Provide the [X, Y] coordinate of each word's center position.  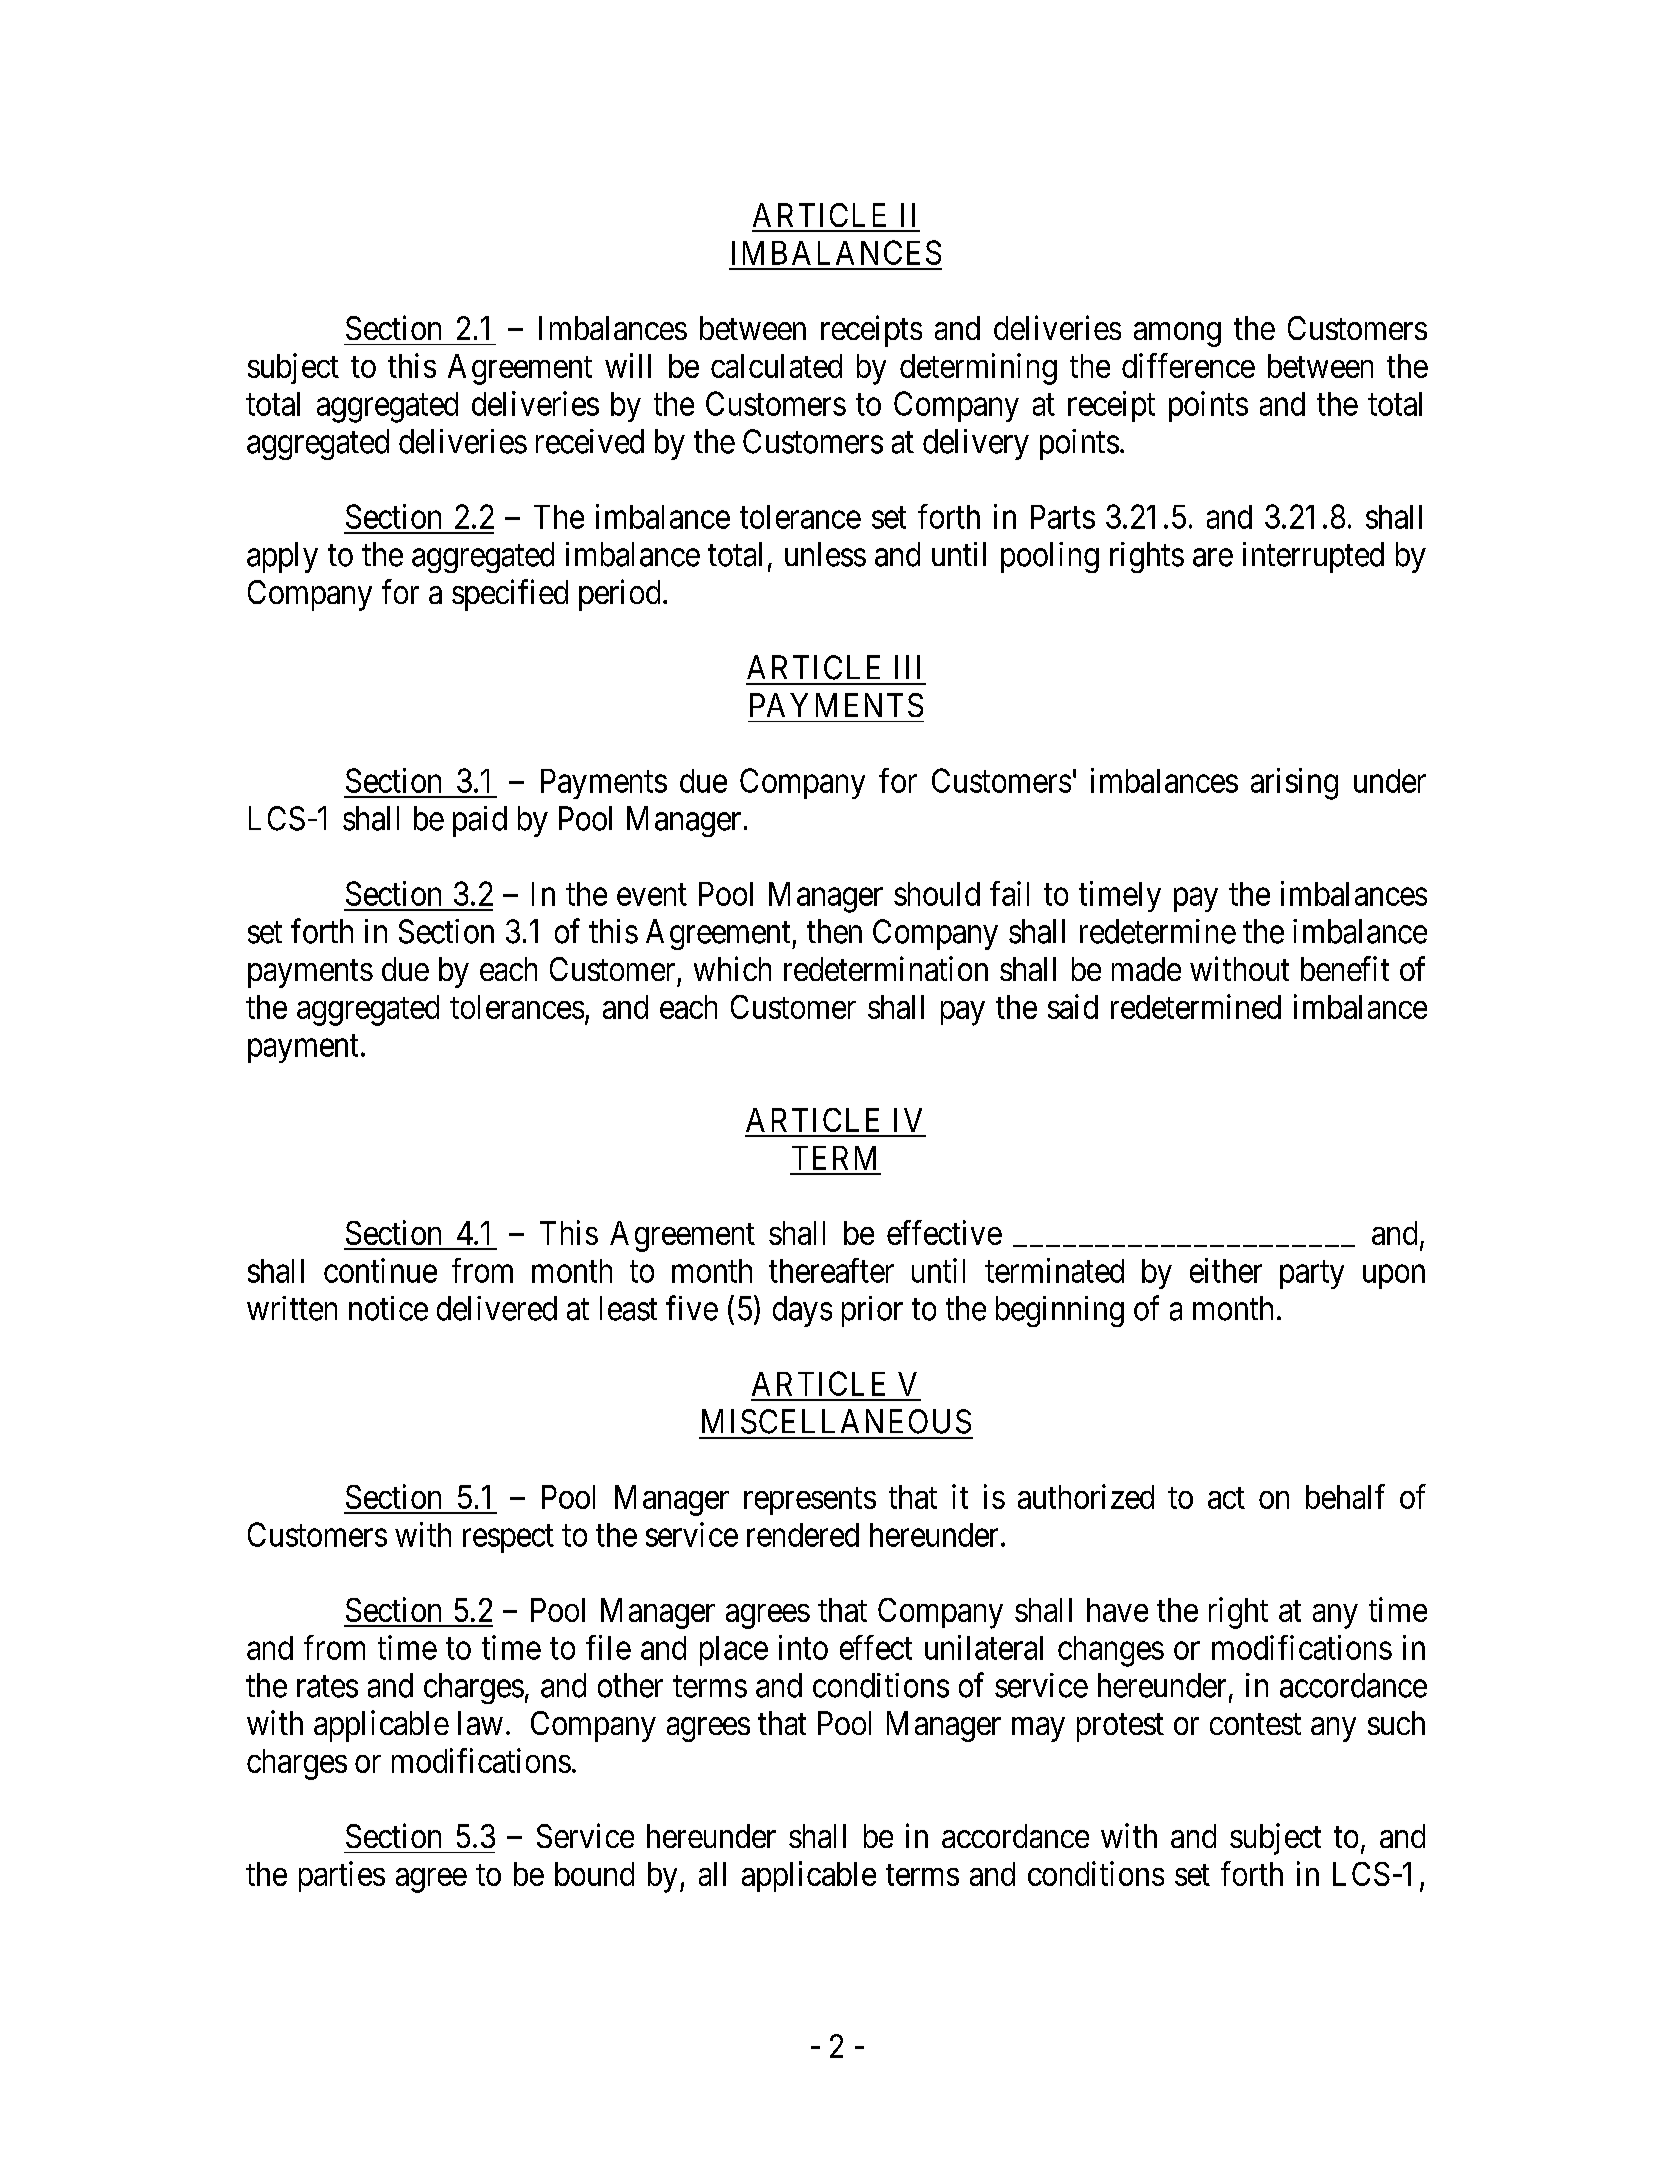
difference [1188, 365]
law [480, 1723]
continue [380, 1270]
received [590, 441]
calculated [776, 366]
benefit [1345, 968]
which [732, 968]
